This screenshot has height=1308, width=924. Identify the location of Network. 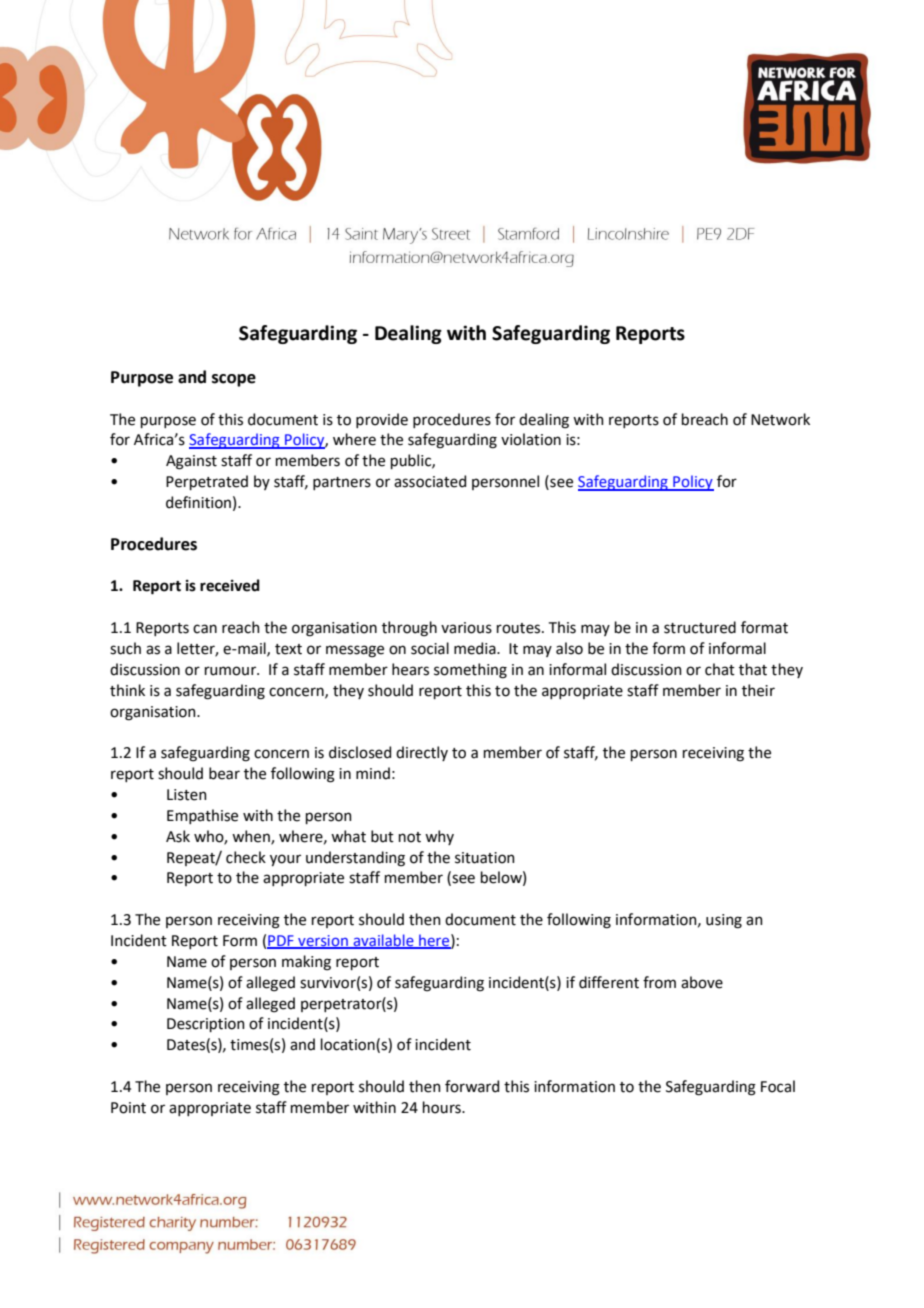
(780, 419).
